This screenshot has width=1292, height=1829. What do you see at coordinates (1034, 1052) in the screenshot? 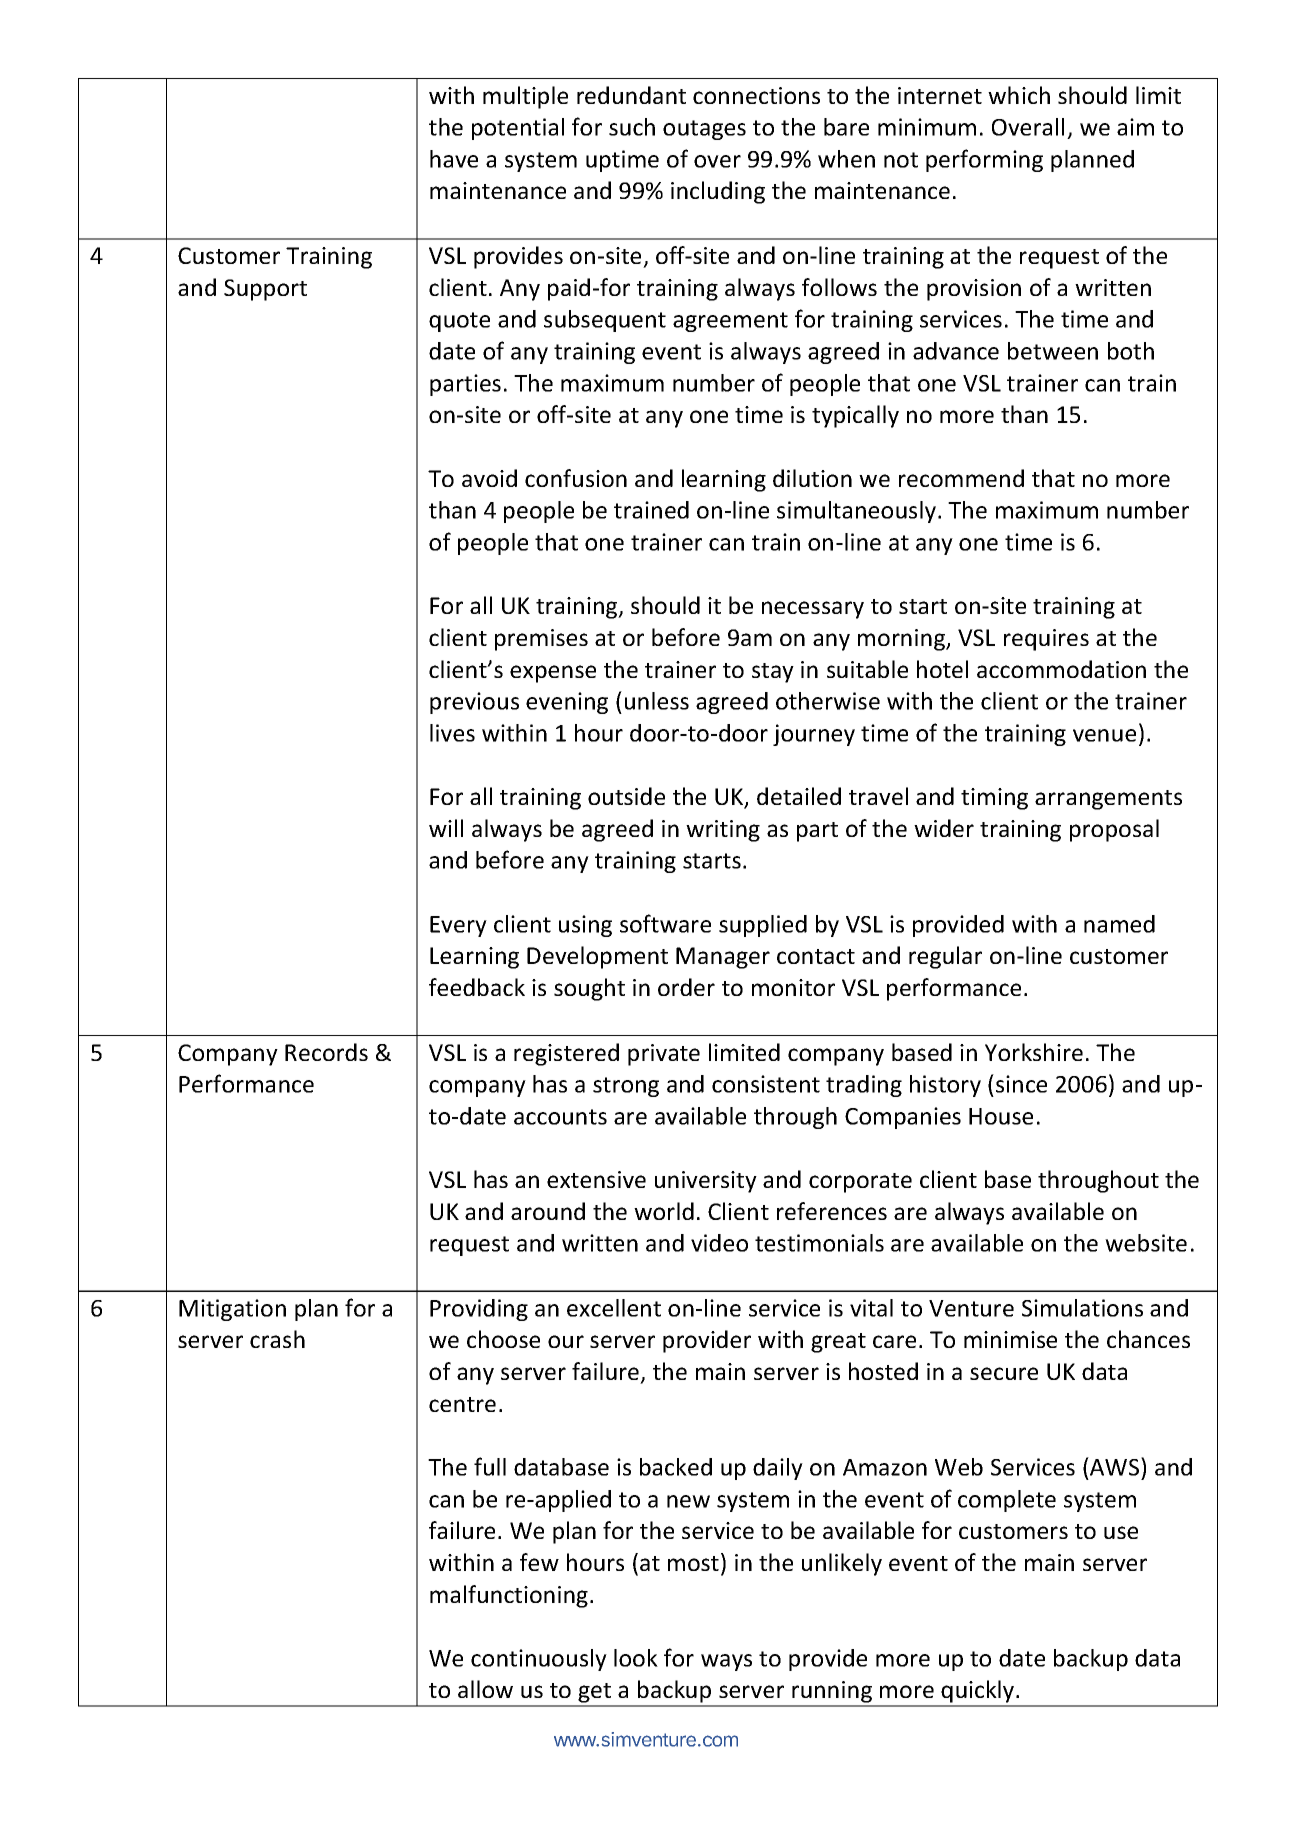
I see `Yorkshire` at bounding box center [1034, 1052].
